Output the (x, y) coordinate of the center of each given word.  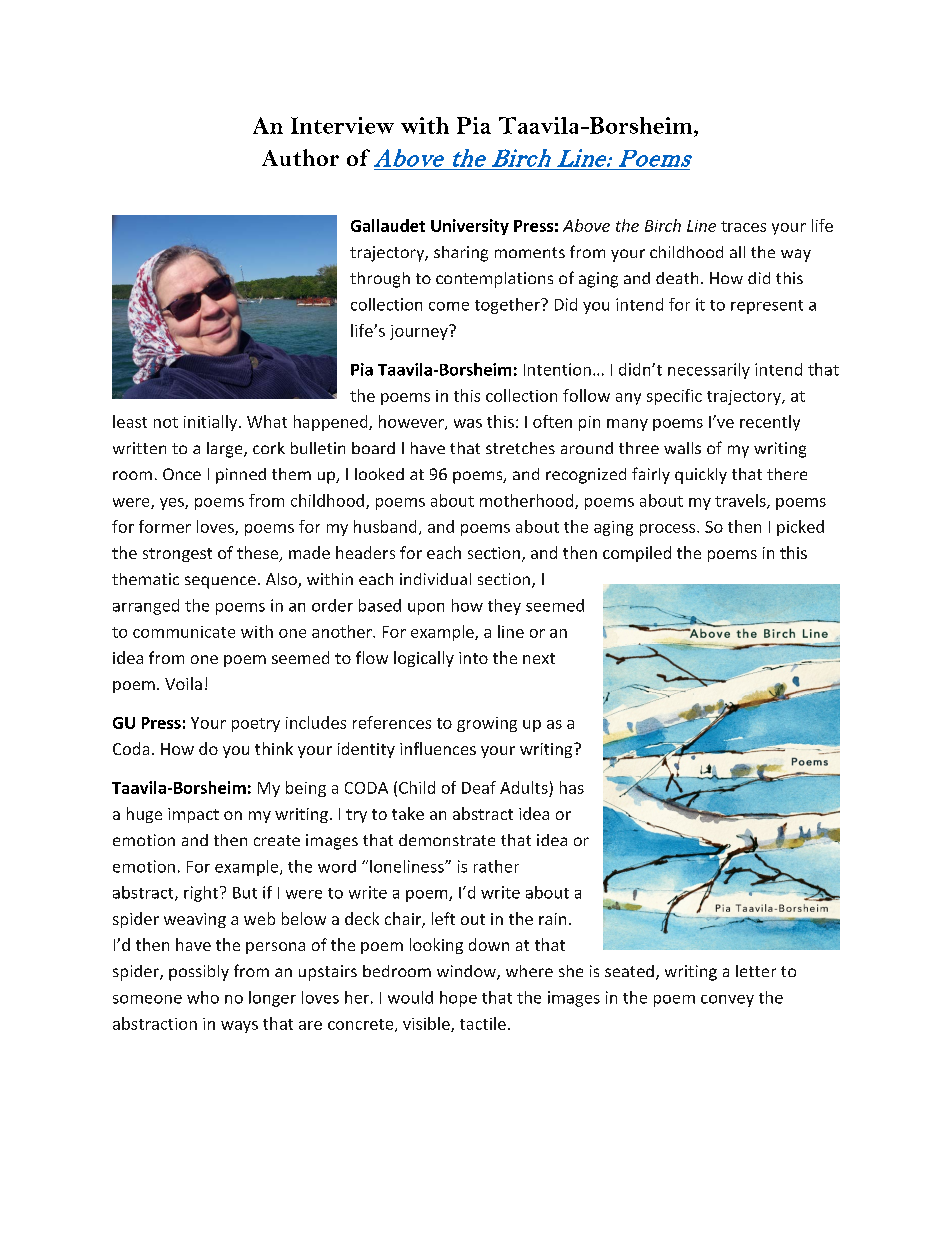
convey (727, 1001)
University (470, 227)
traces (743, 226)
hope (458, 999)
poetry (256, 725)
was (468, 423)
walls (682, 448)
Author (300, 157)
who (203, 997)
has (572, 787)
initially (212, 423)
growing (487, 724)
